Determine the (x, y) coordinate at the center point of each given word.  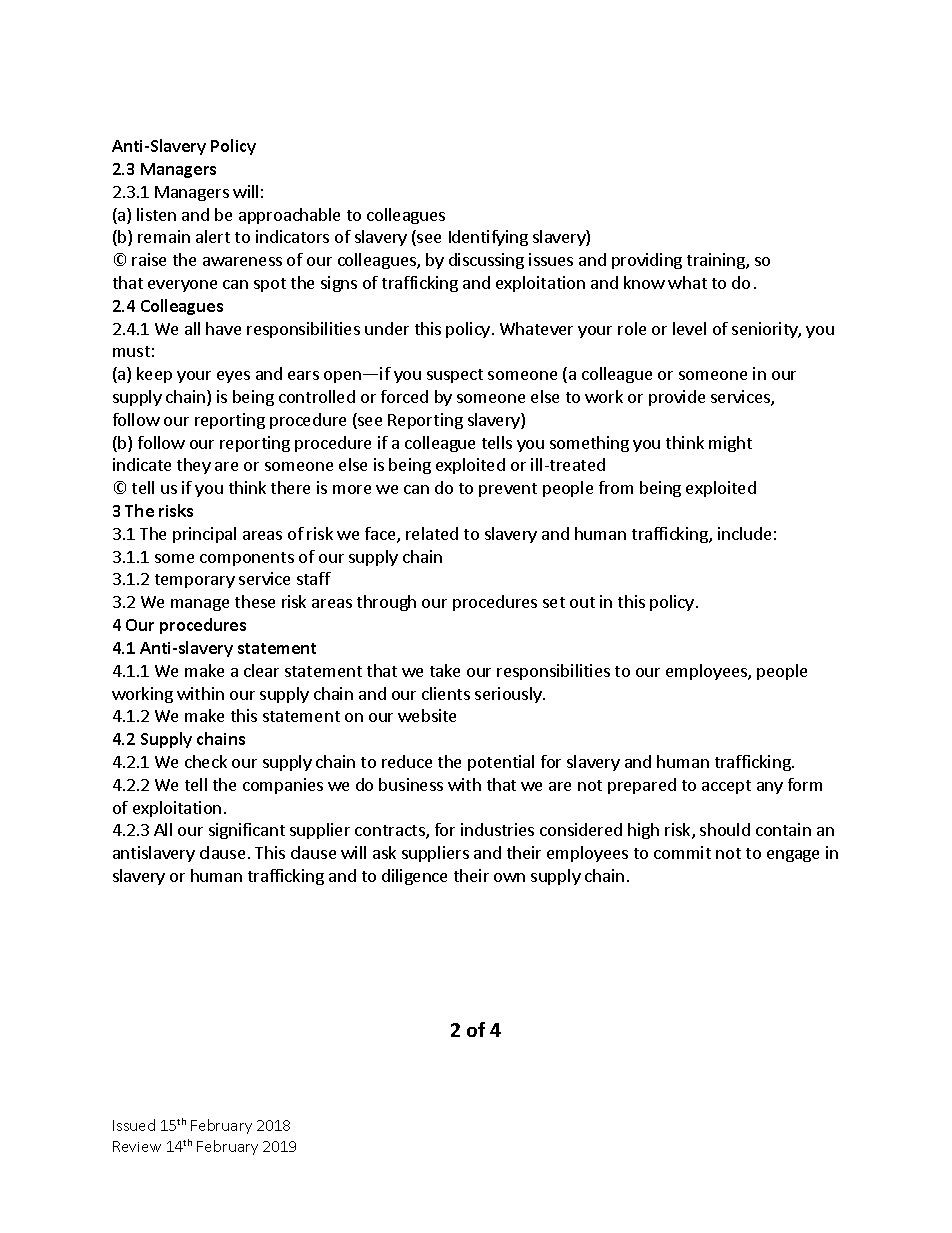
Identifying (488, 238)
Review (137, 1146)
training (717, 261)
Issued (134, 1125)
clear (261, 670)
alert (213, 236)
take (445, 670)
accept (726, 787)
